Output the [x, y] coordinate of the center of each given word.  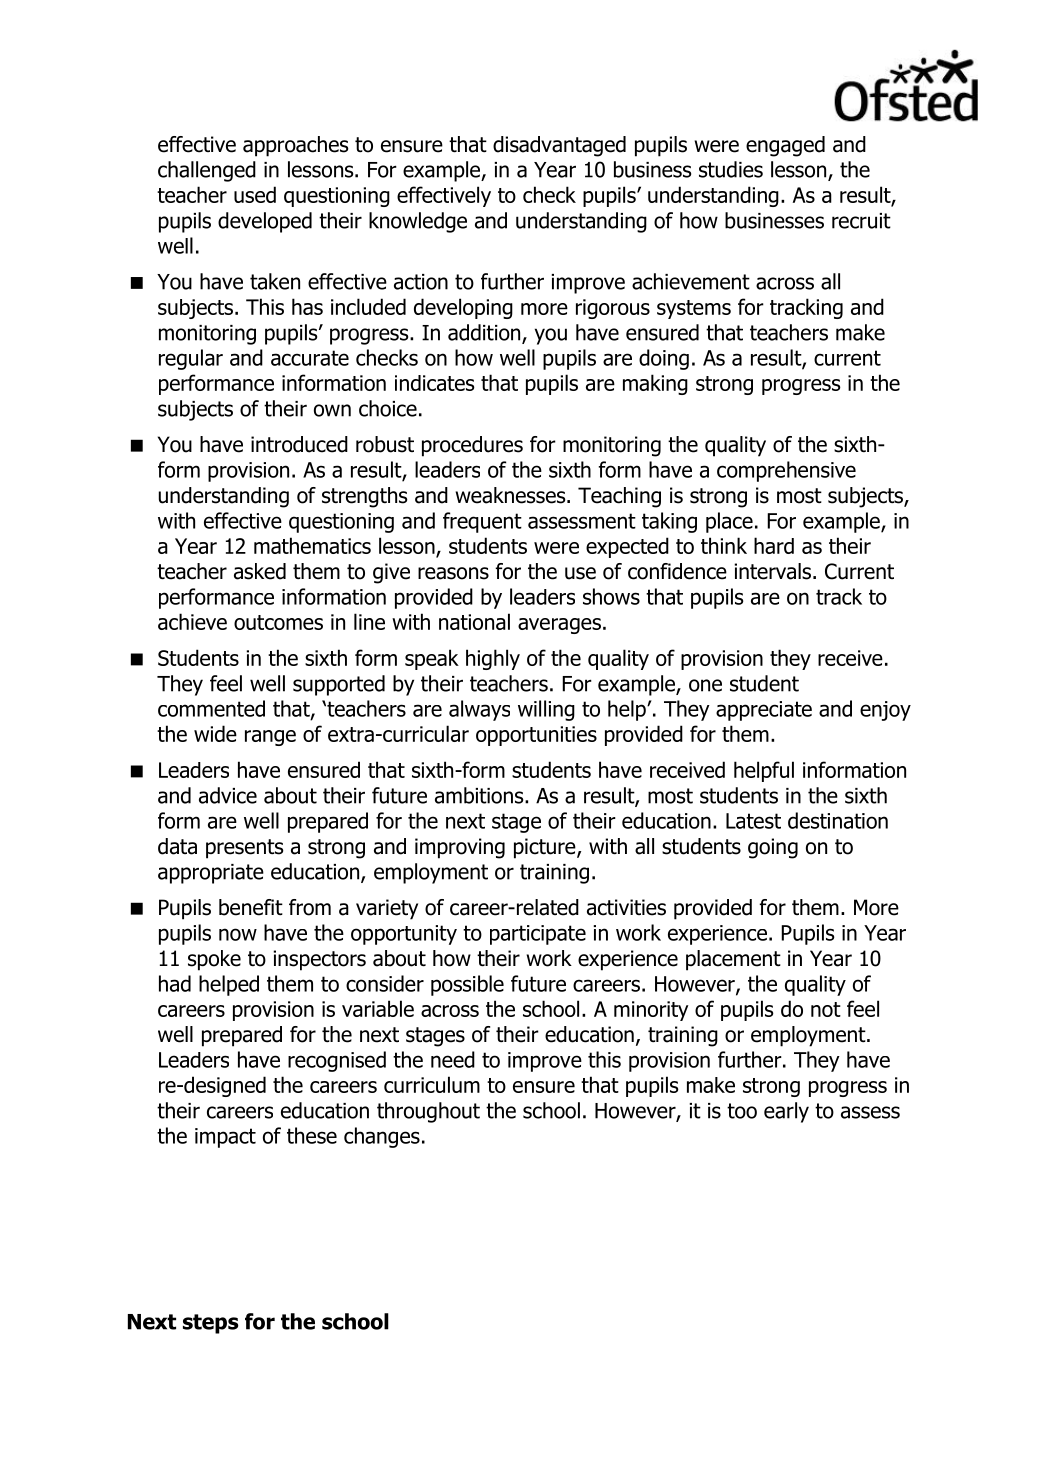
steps [211, 1324]
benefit [251, 907]
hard [774, 545]
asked [260, 571]
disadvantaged [559, 146]
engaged [785, 146]
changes [382, 1137]
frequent [482, 522]
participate [538, 935]
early [786, 1112]
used [255, 194]
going [773, 848]
